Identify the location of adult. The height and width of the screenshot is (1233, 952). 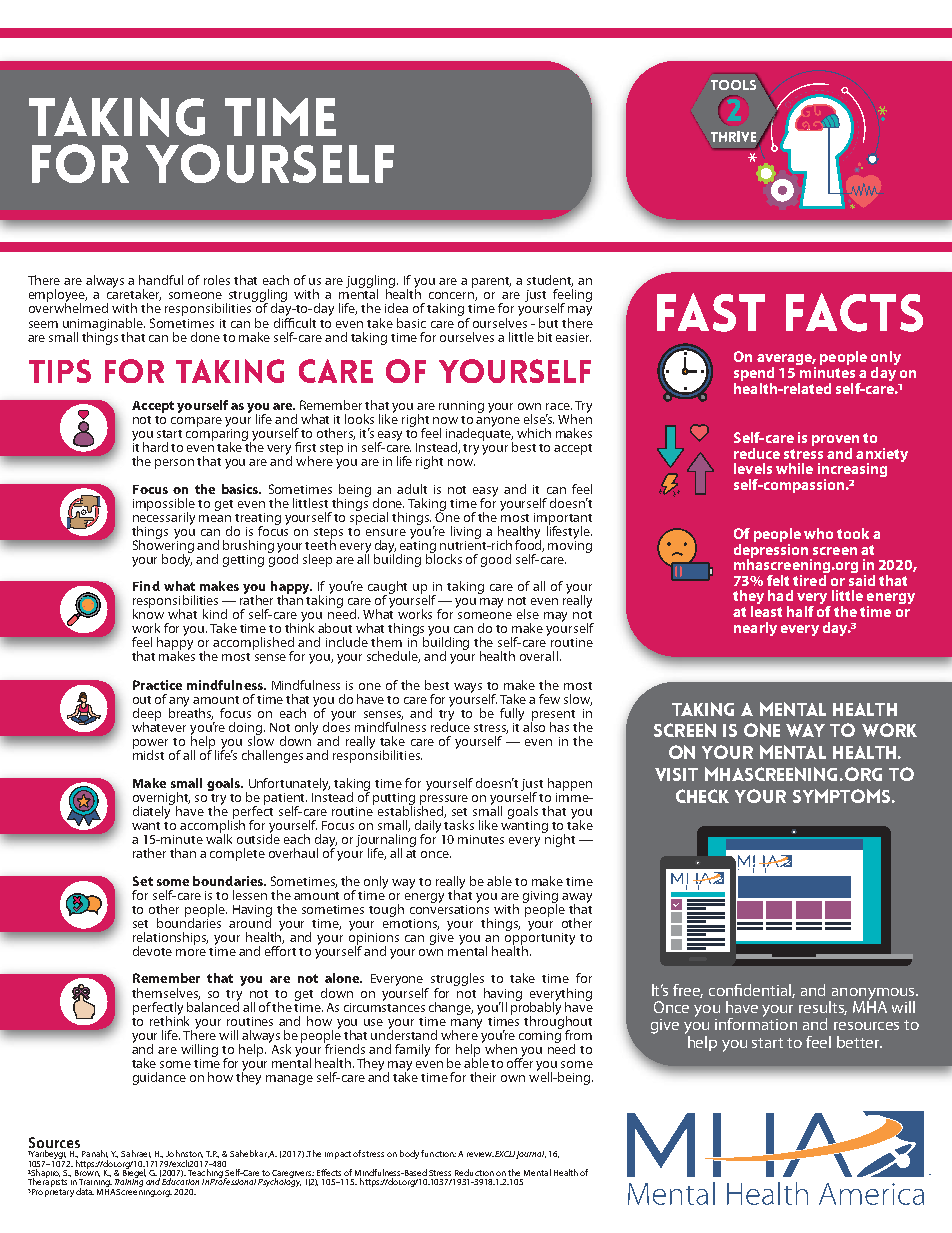
(412, 489).
